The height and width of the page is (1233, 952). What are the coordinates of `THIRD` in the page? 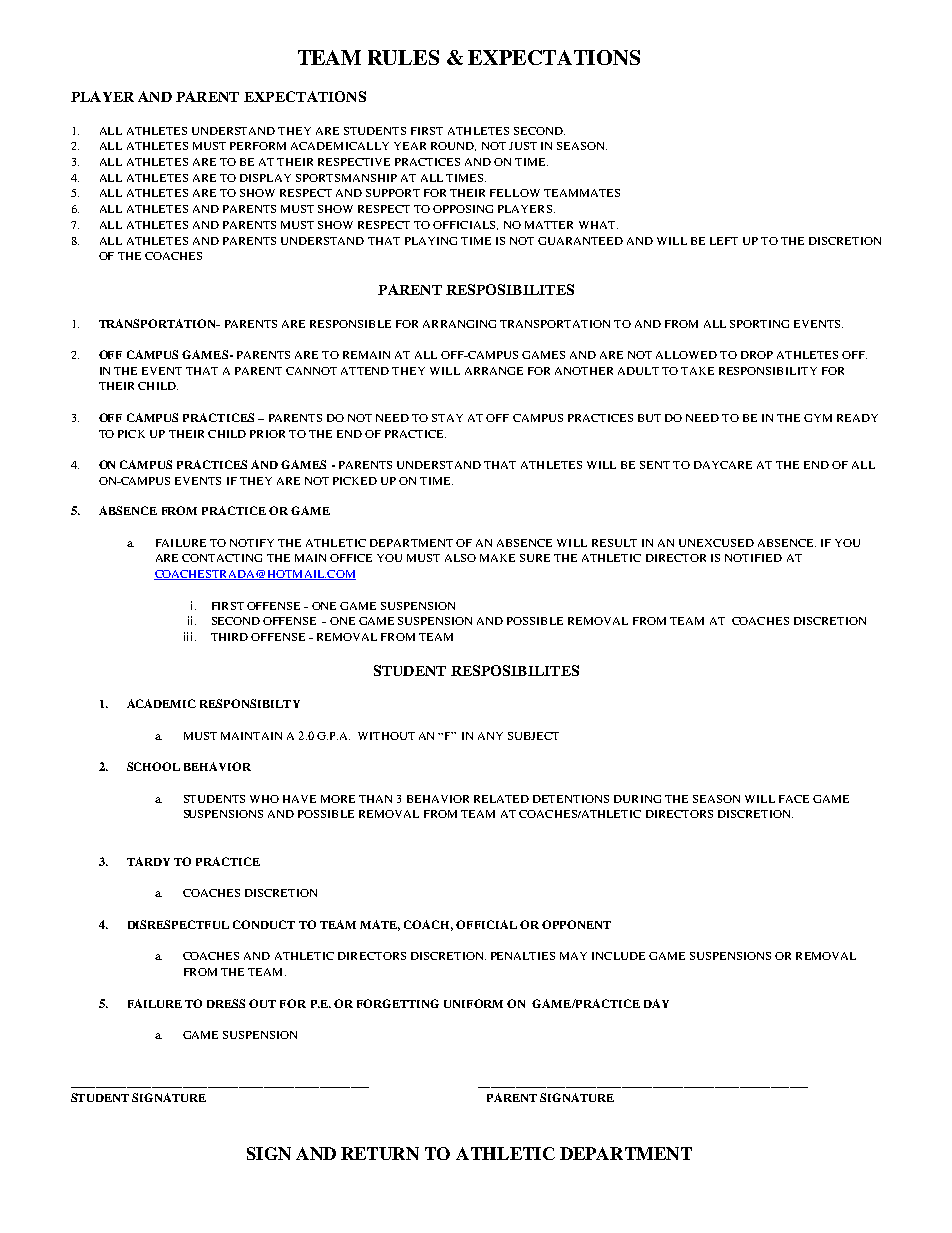 It's located at (229, 637).
